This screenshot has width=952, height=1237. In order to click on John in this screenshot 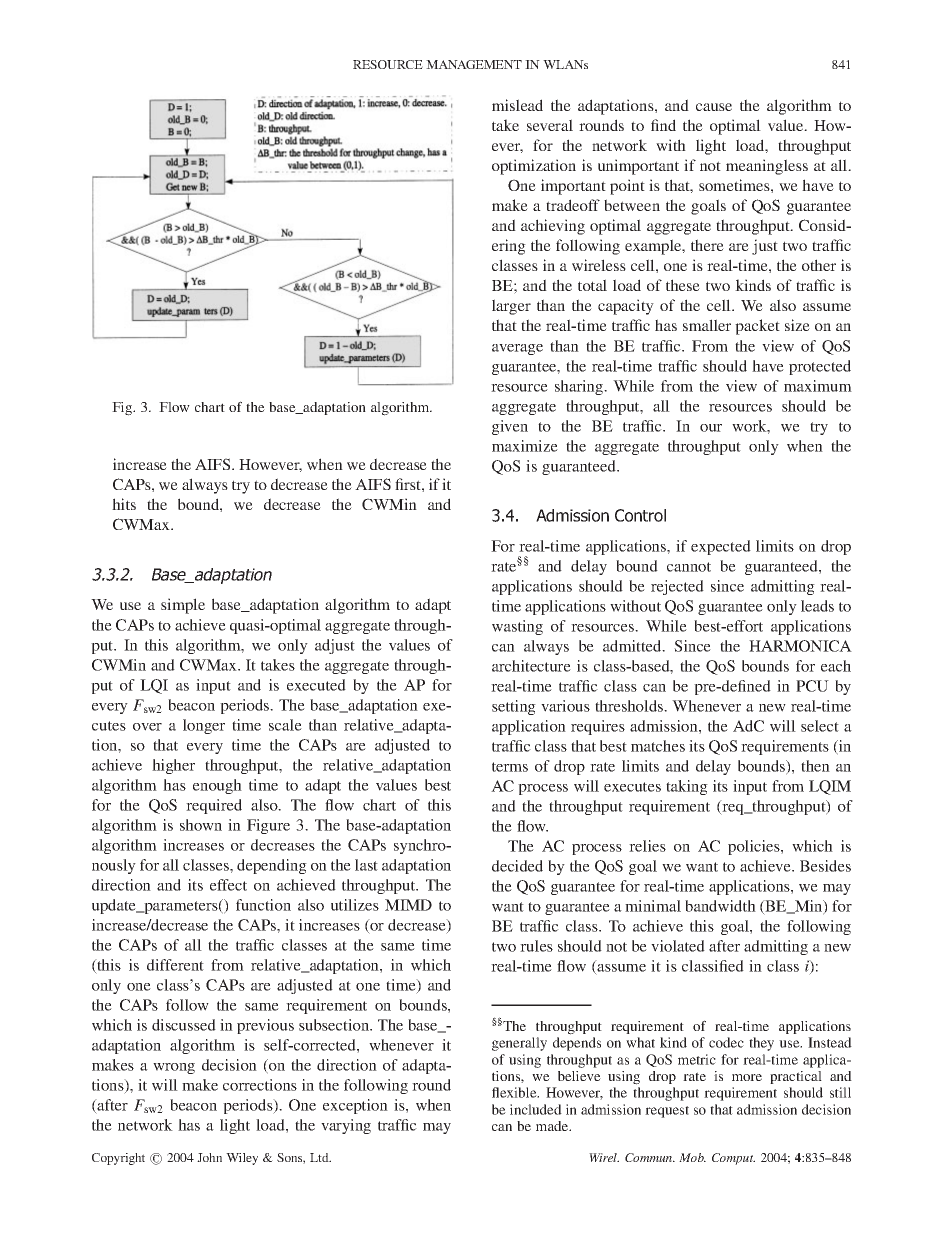, I will do `click(209, 1157)`.
